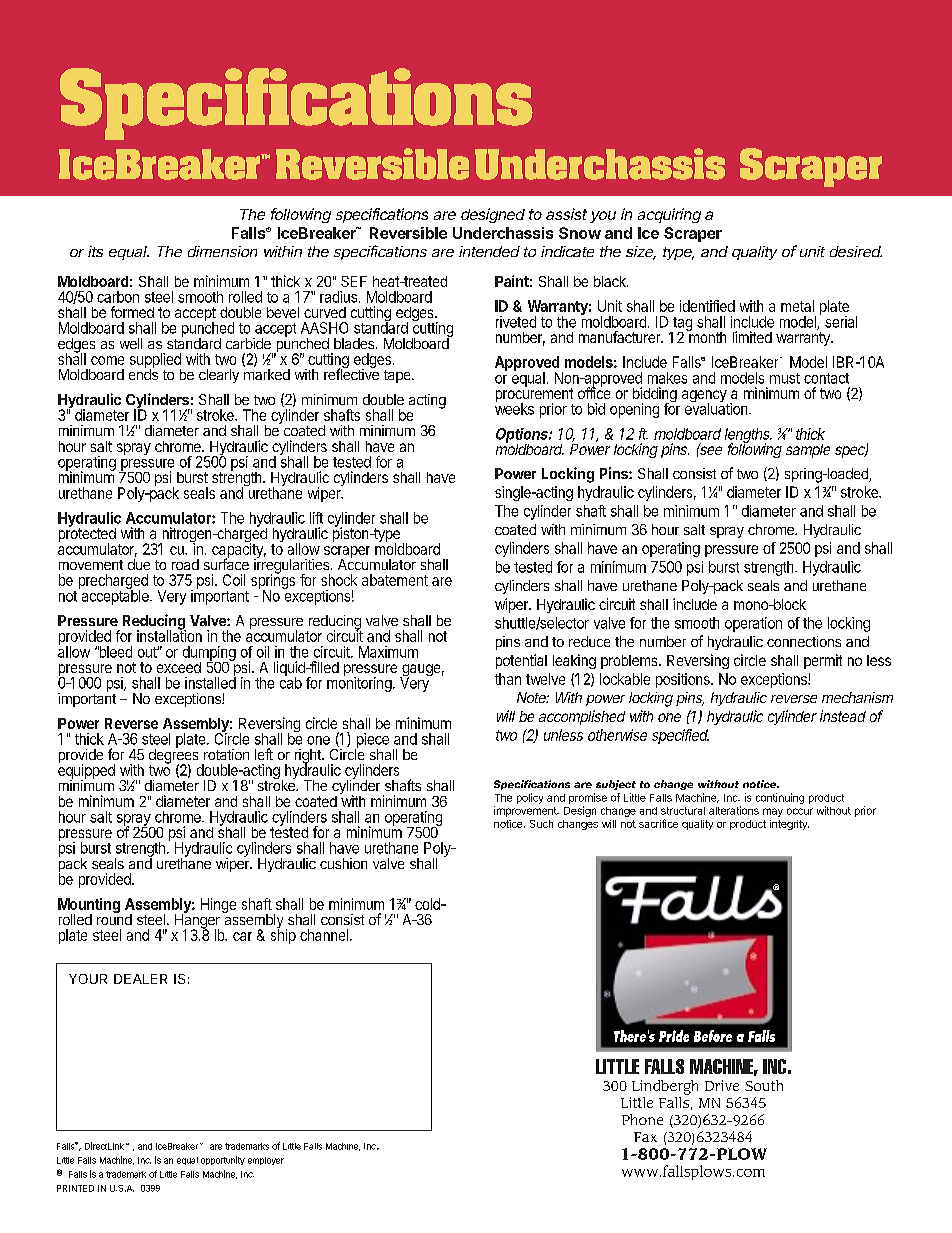  I want to click on positions, so click(684, 680).
